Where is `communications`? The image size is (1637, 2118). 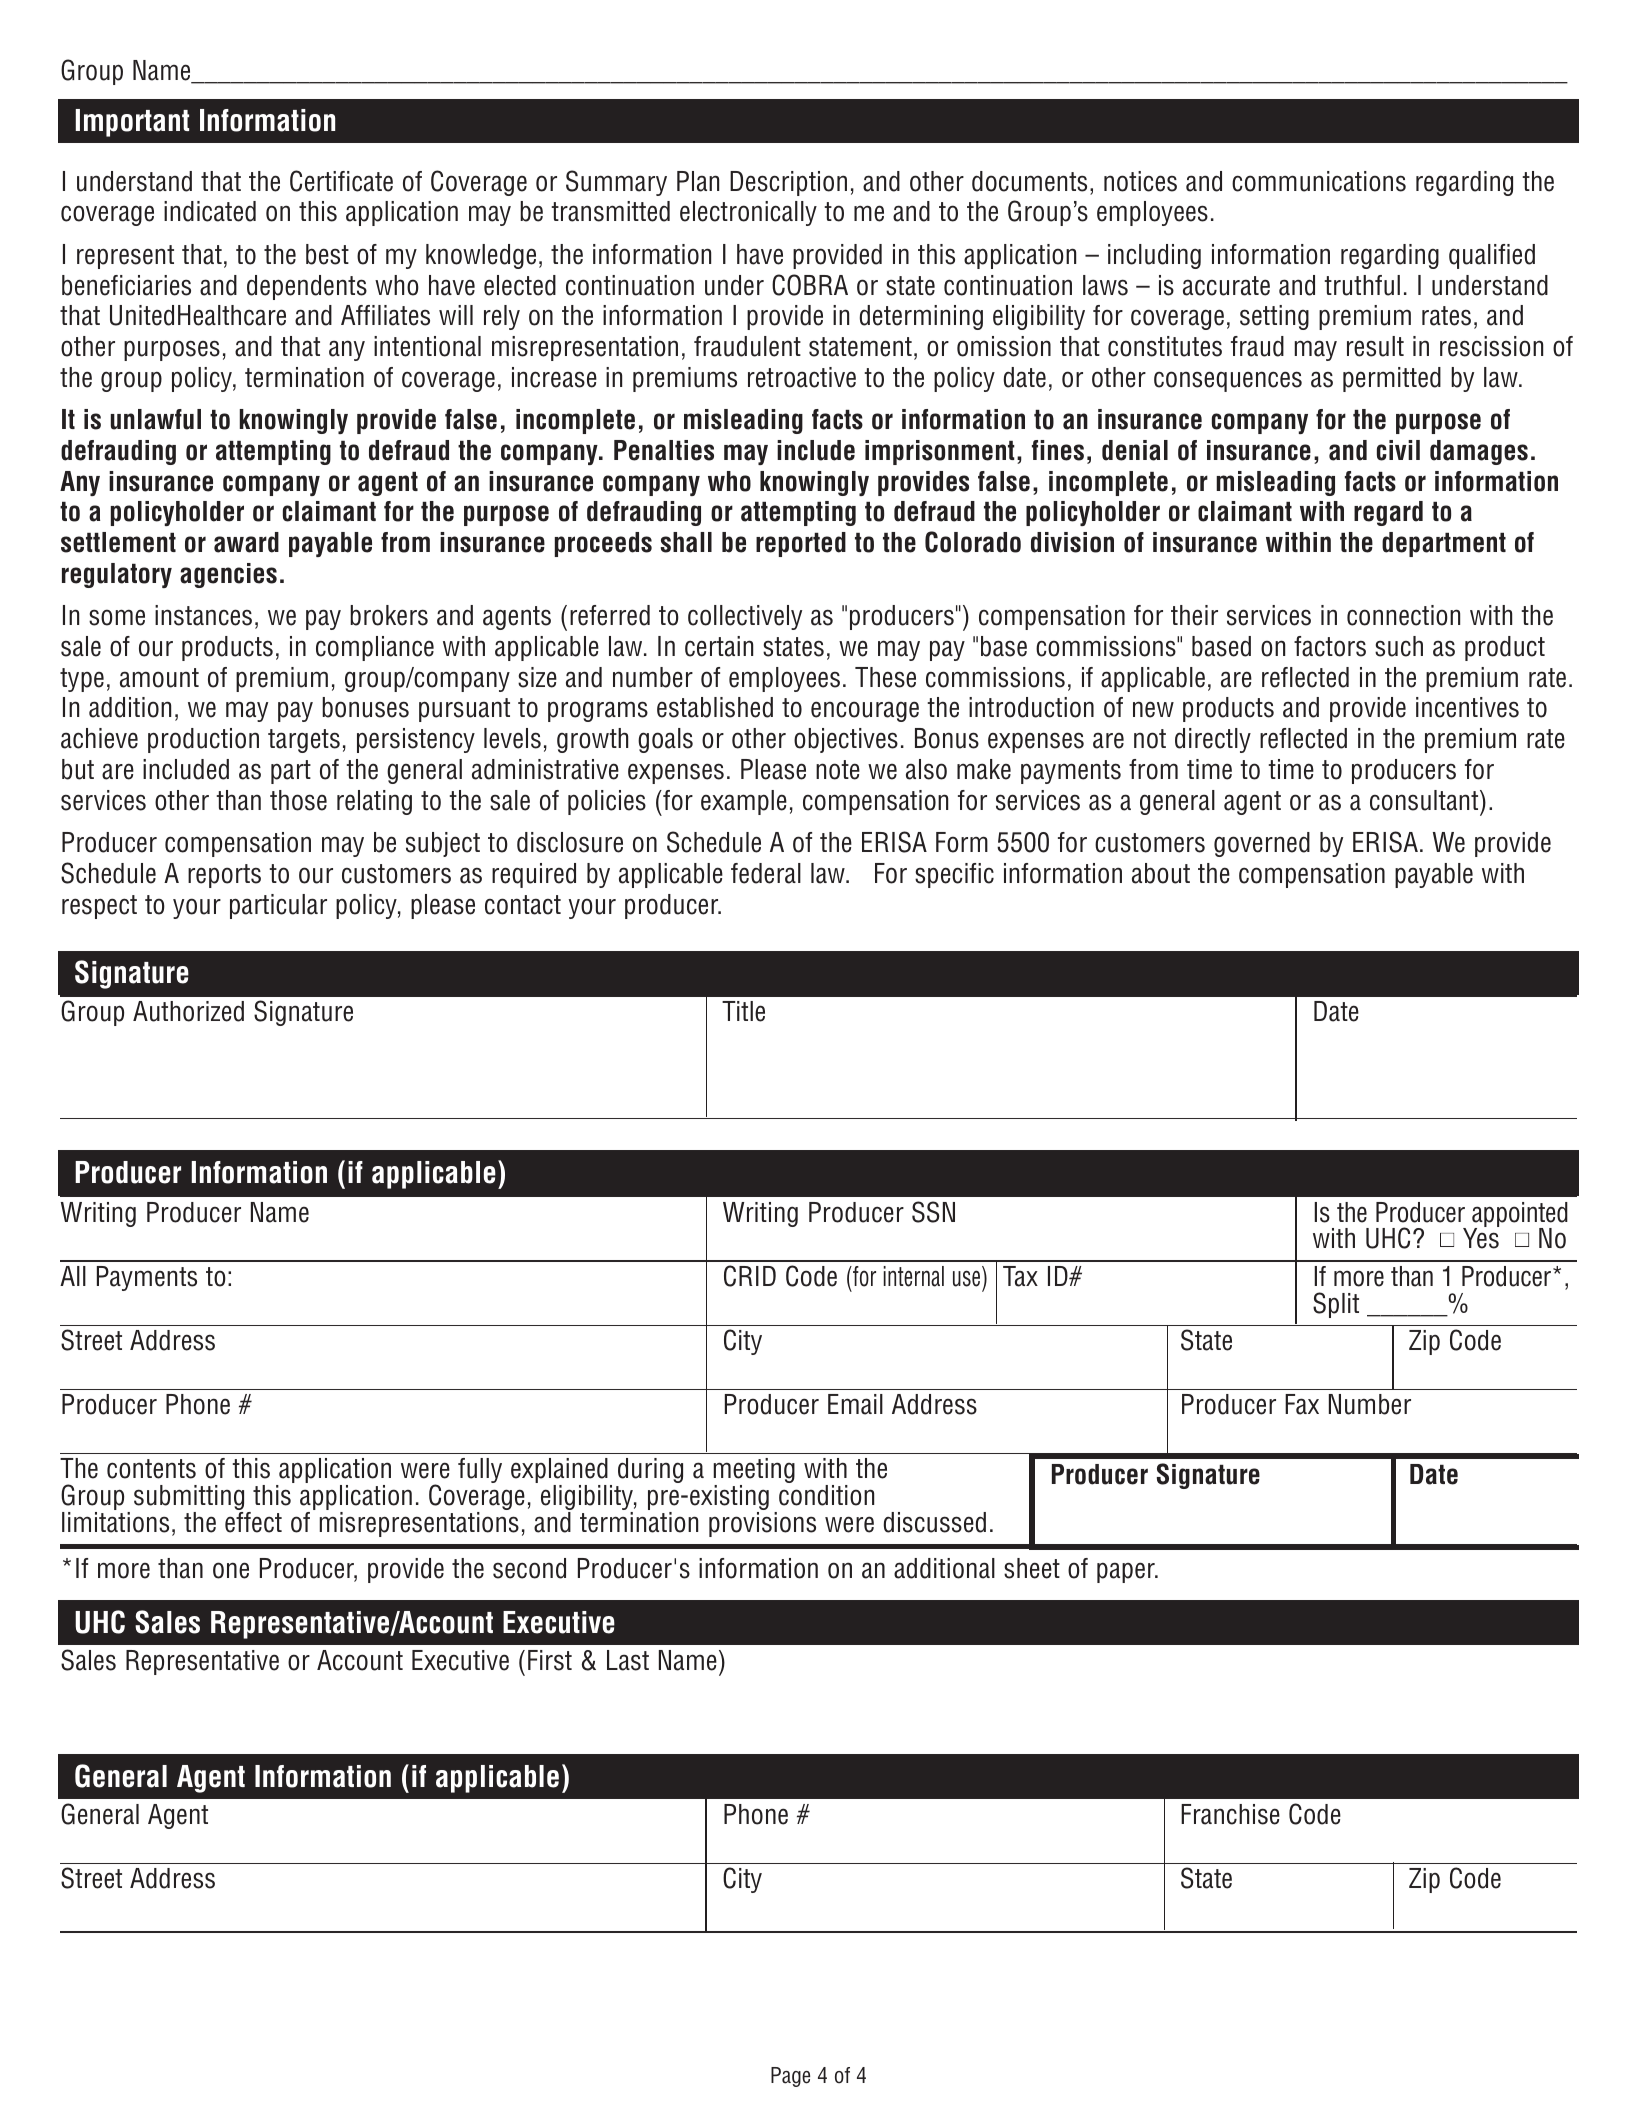
communications is located at coordinates (1319, 181).
